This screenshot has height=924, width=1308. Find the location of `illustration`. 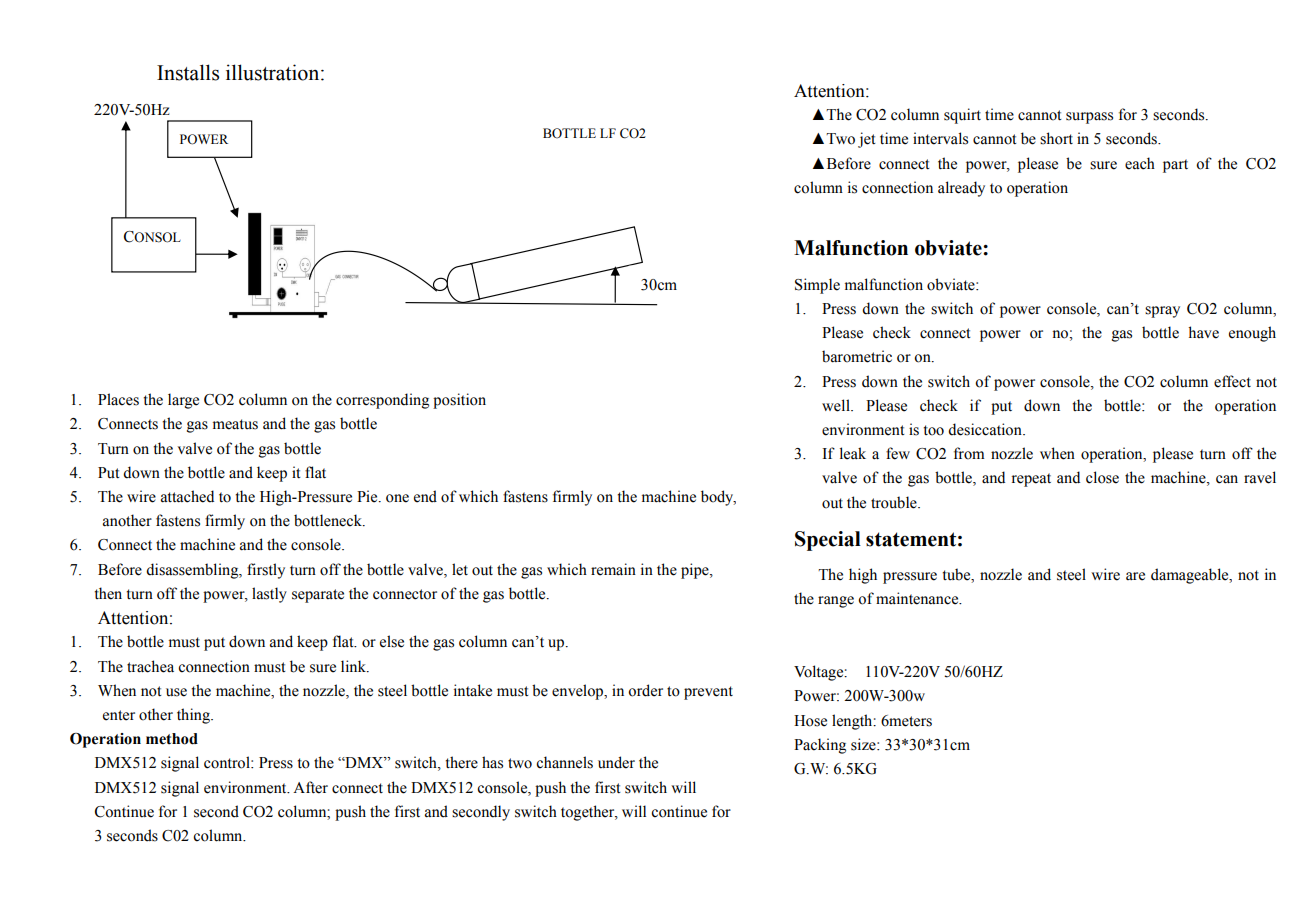

illustration is located at coordinates (274, 72).
